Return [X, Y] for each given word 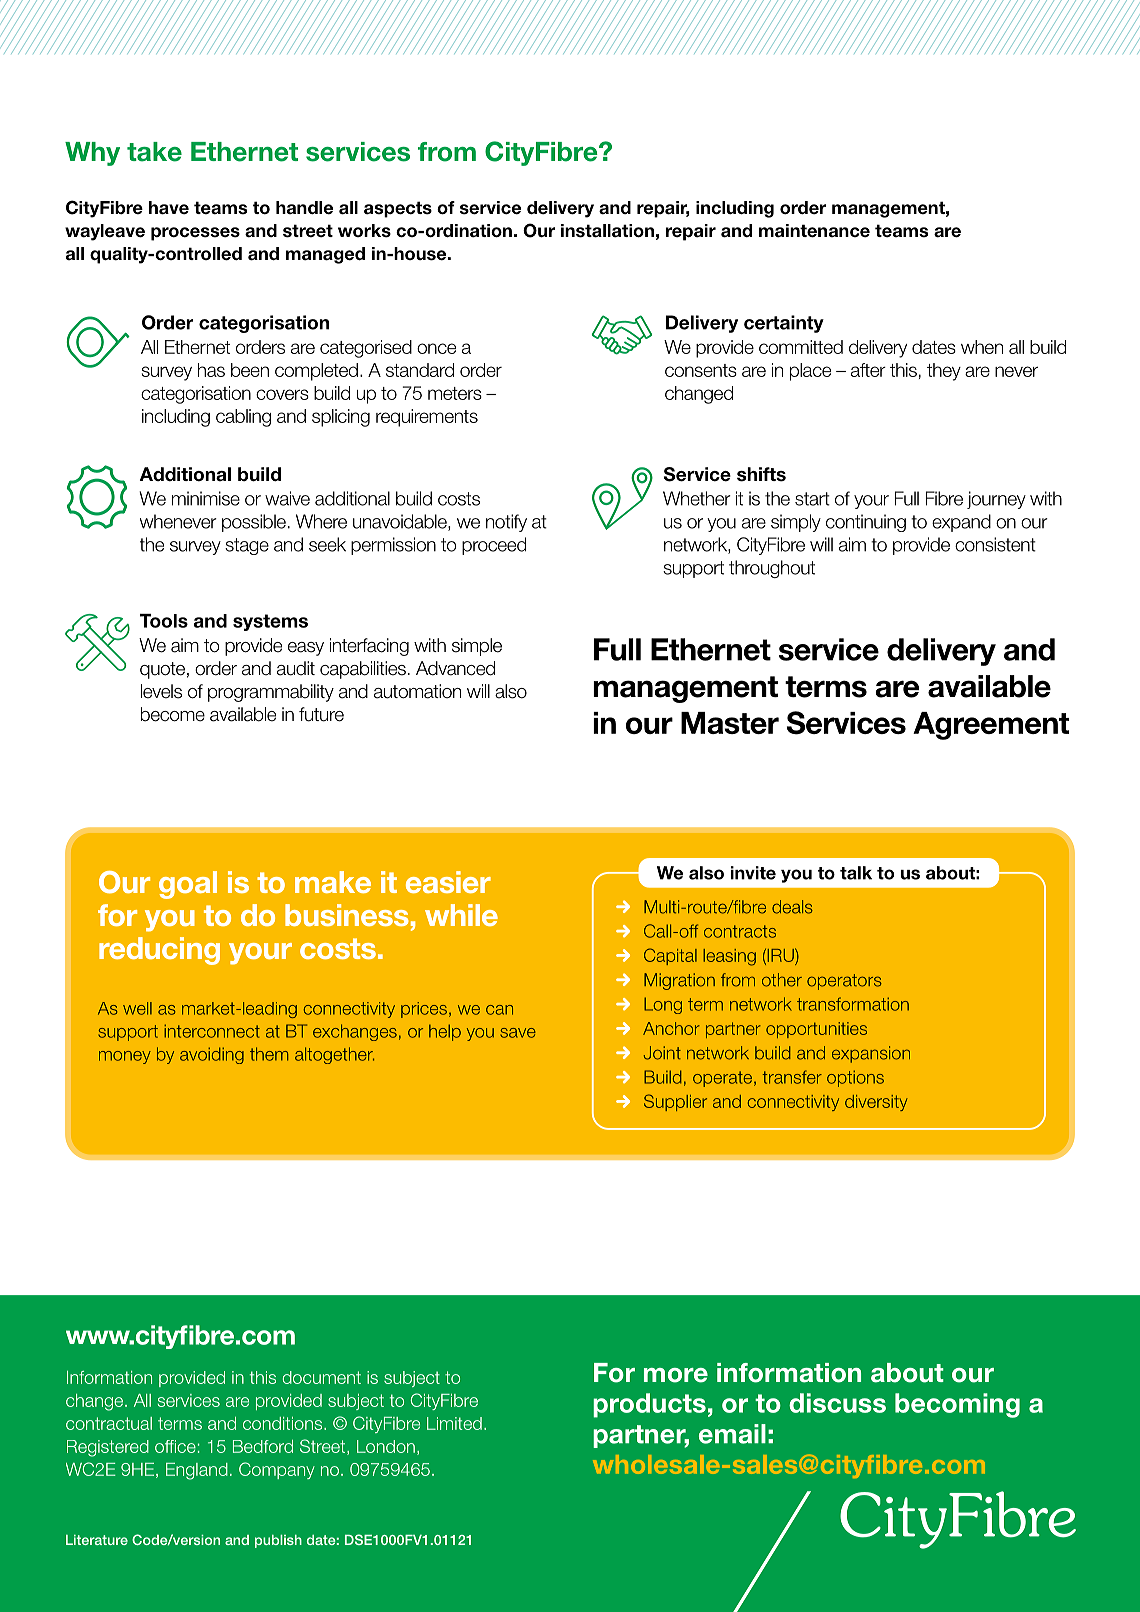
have [169, 208]
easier [448, 882]
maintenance [814, 231]
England [197, 1471]
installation [607, 231]
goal [188, 885]
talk [856, 873]
